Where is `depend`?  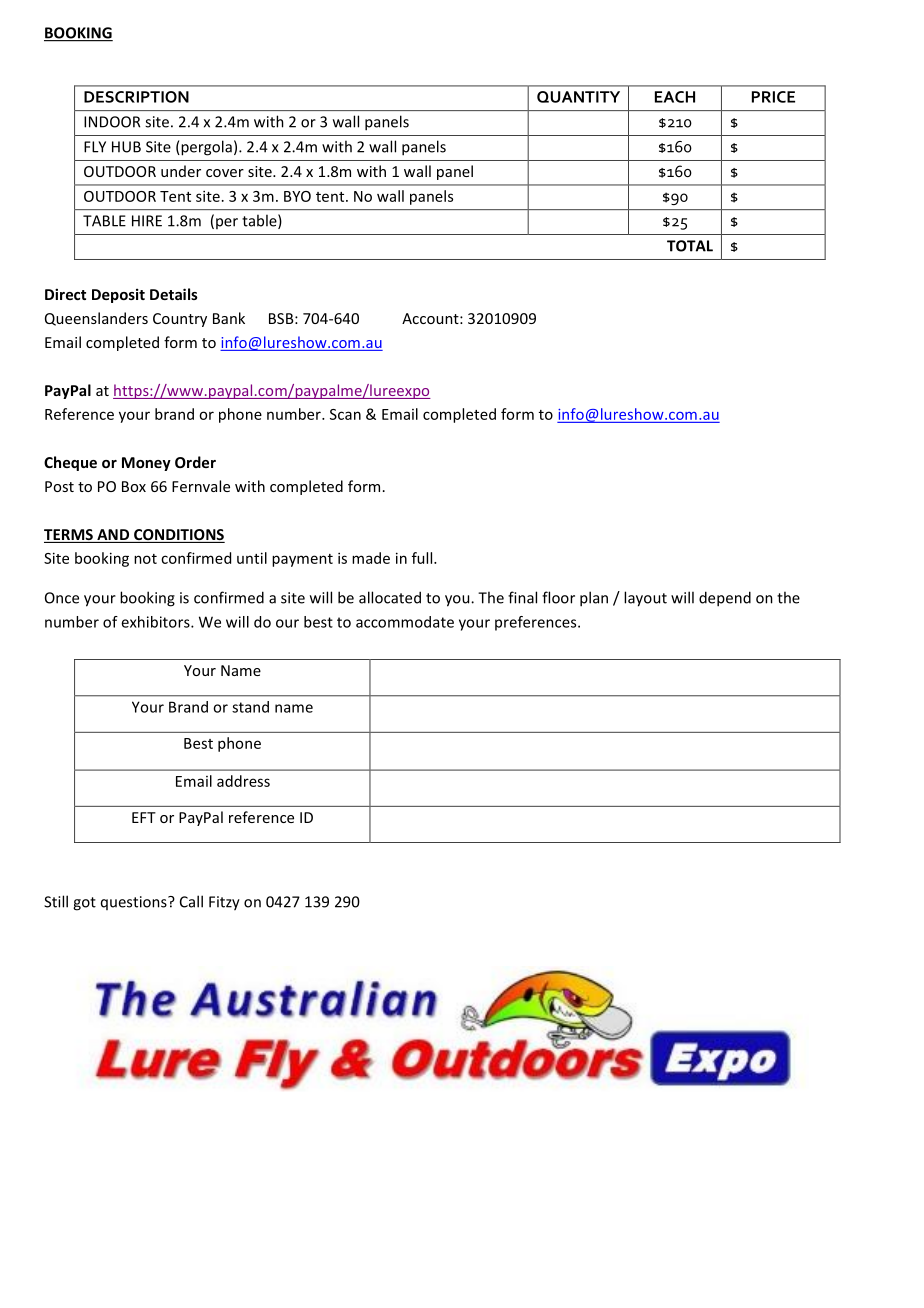 depend is located at coordinates (725, 599).
